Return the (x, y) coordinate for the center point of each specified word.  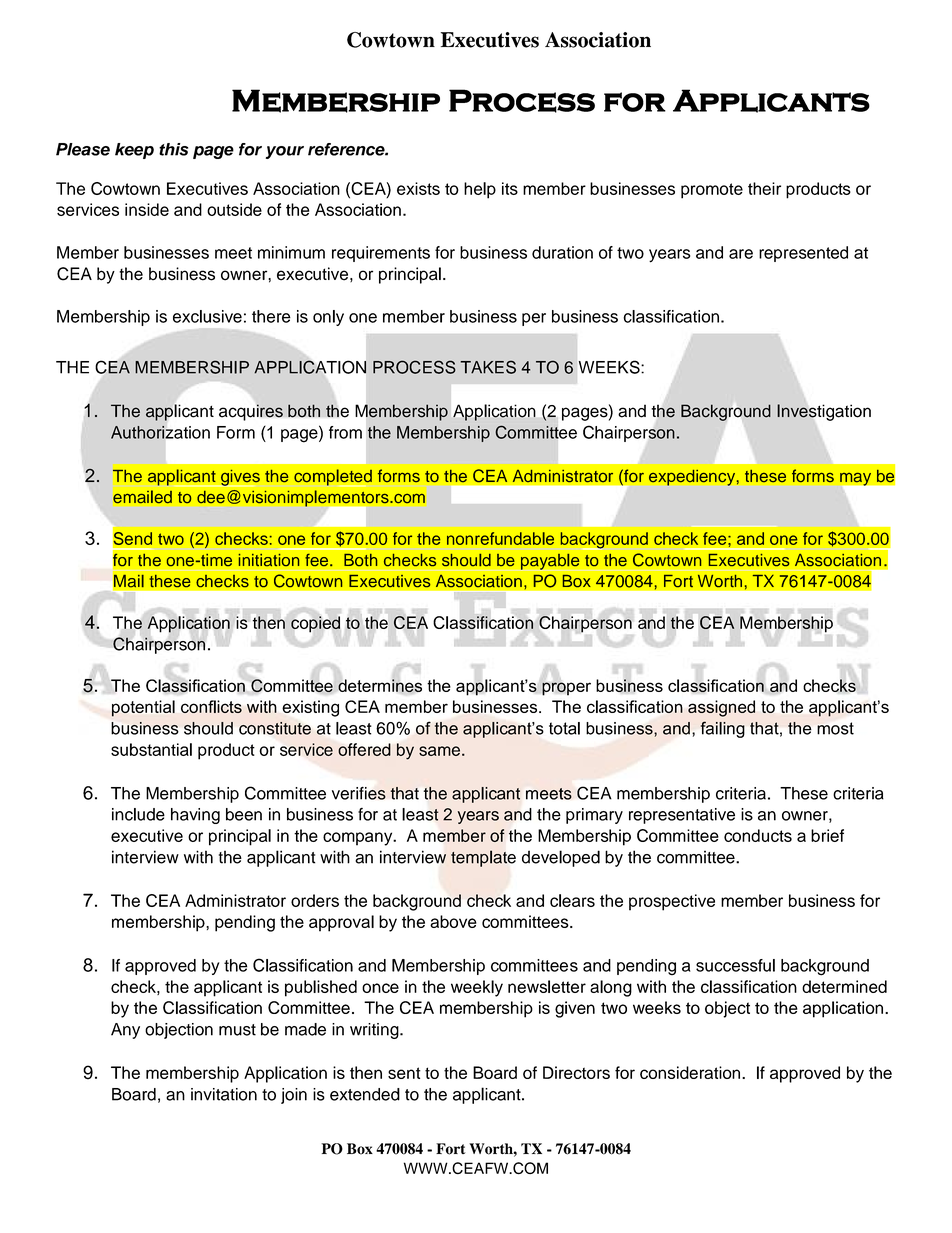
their (764, 188)
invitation (224, 1094)
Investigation (824, 412)
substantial (151, 749)
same (439, 751)
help (480, 190)
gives (239, 478)
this (173, 149)
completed (333, 478)
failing (722, 729)
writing (375, 1031)
